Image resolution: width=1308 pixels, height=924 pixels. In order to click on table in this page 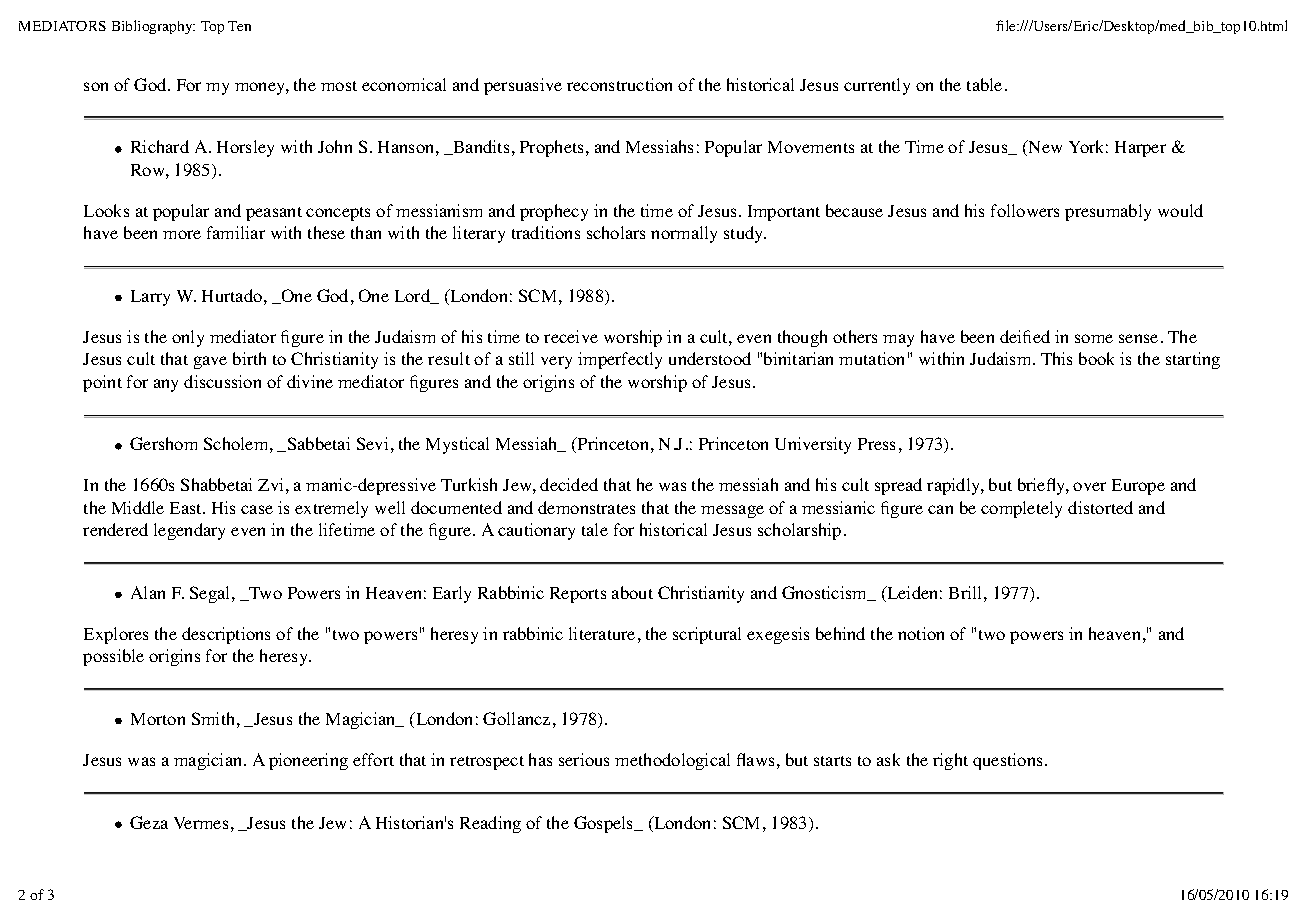, I will do `click(984, 84)`.
